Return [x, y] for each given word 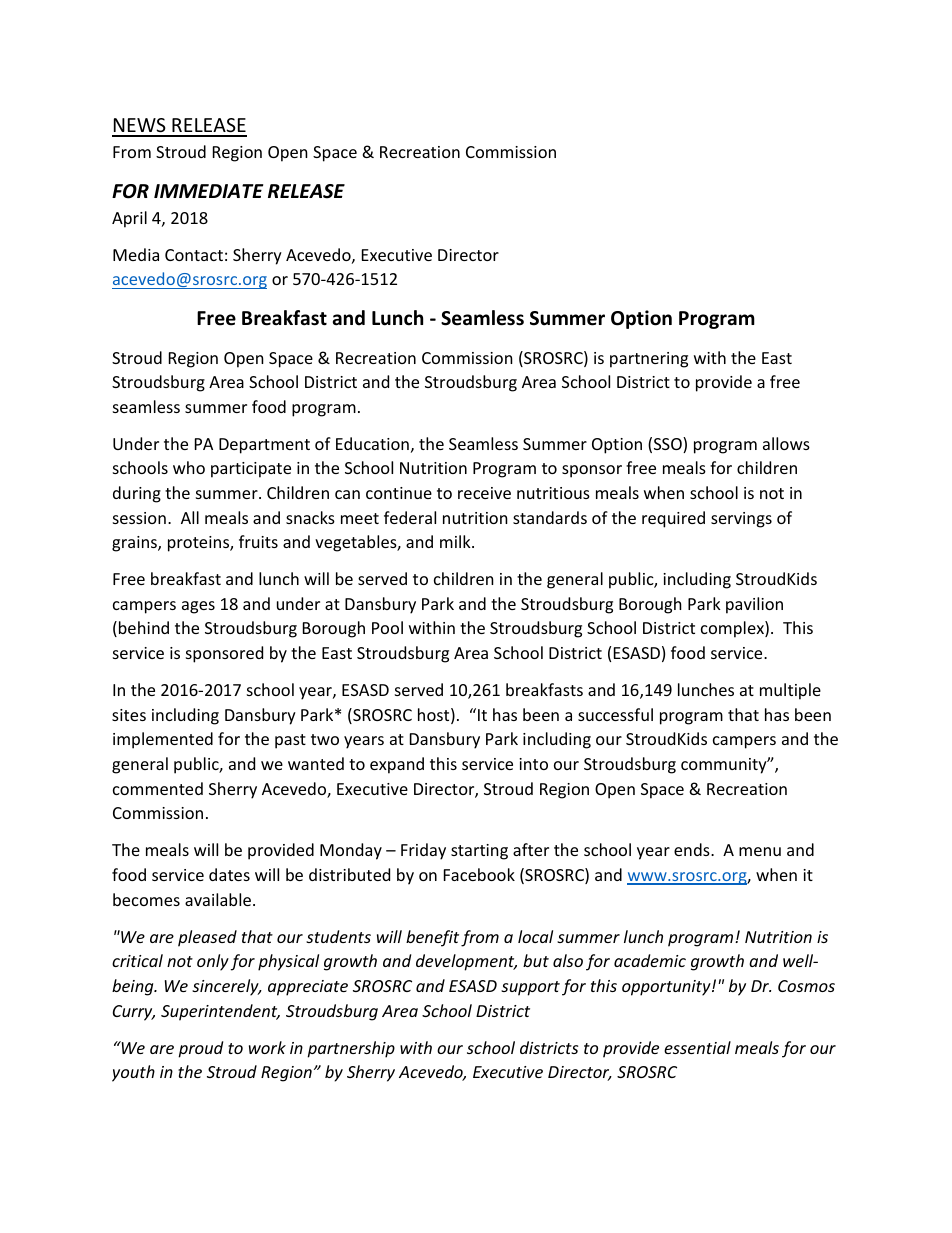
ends [693, 849]
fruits [258, 541]
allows [786, 443]
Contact [194, 255]
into [533, 764]
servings [741, 520]
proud [200, 1049]
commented [158, 788]
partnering [649, 360]
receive [484, 493]
